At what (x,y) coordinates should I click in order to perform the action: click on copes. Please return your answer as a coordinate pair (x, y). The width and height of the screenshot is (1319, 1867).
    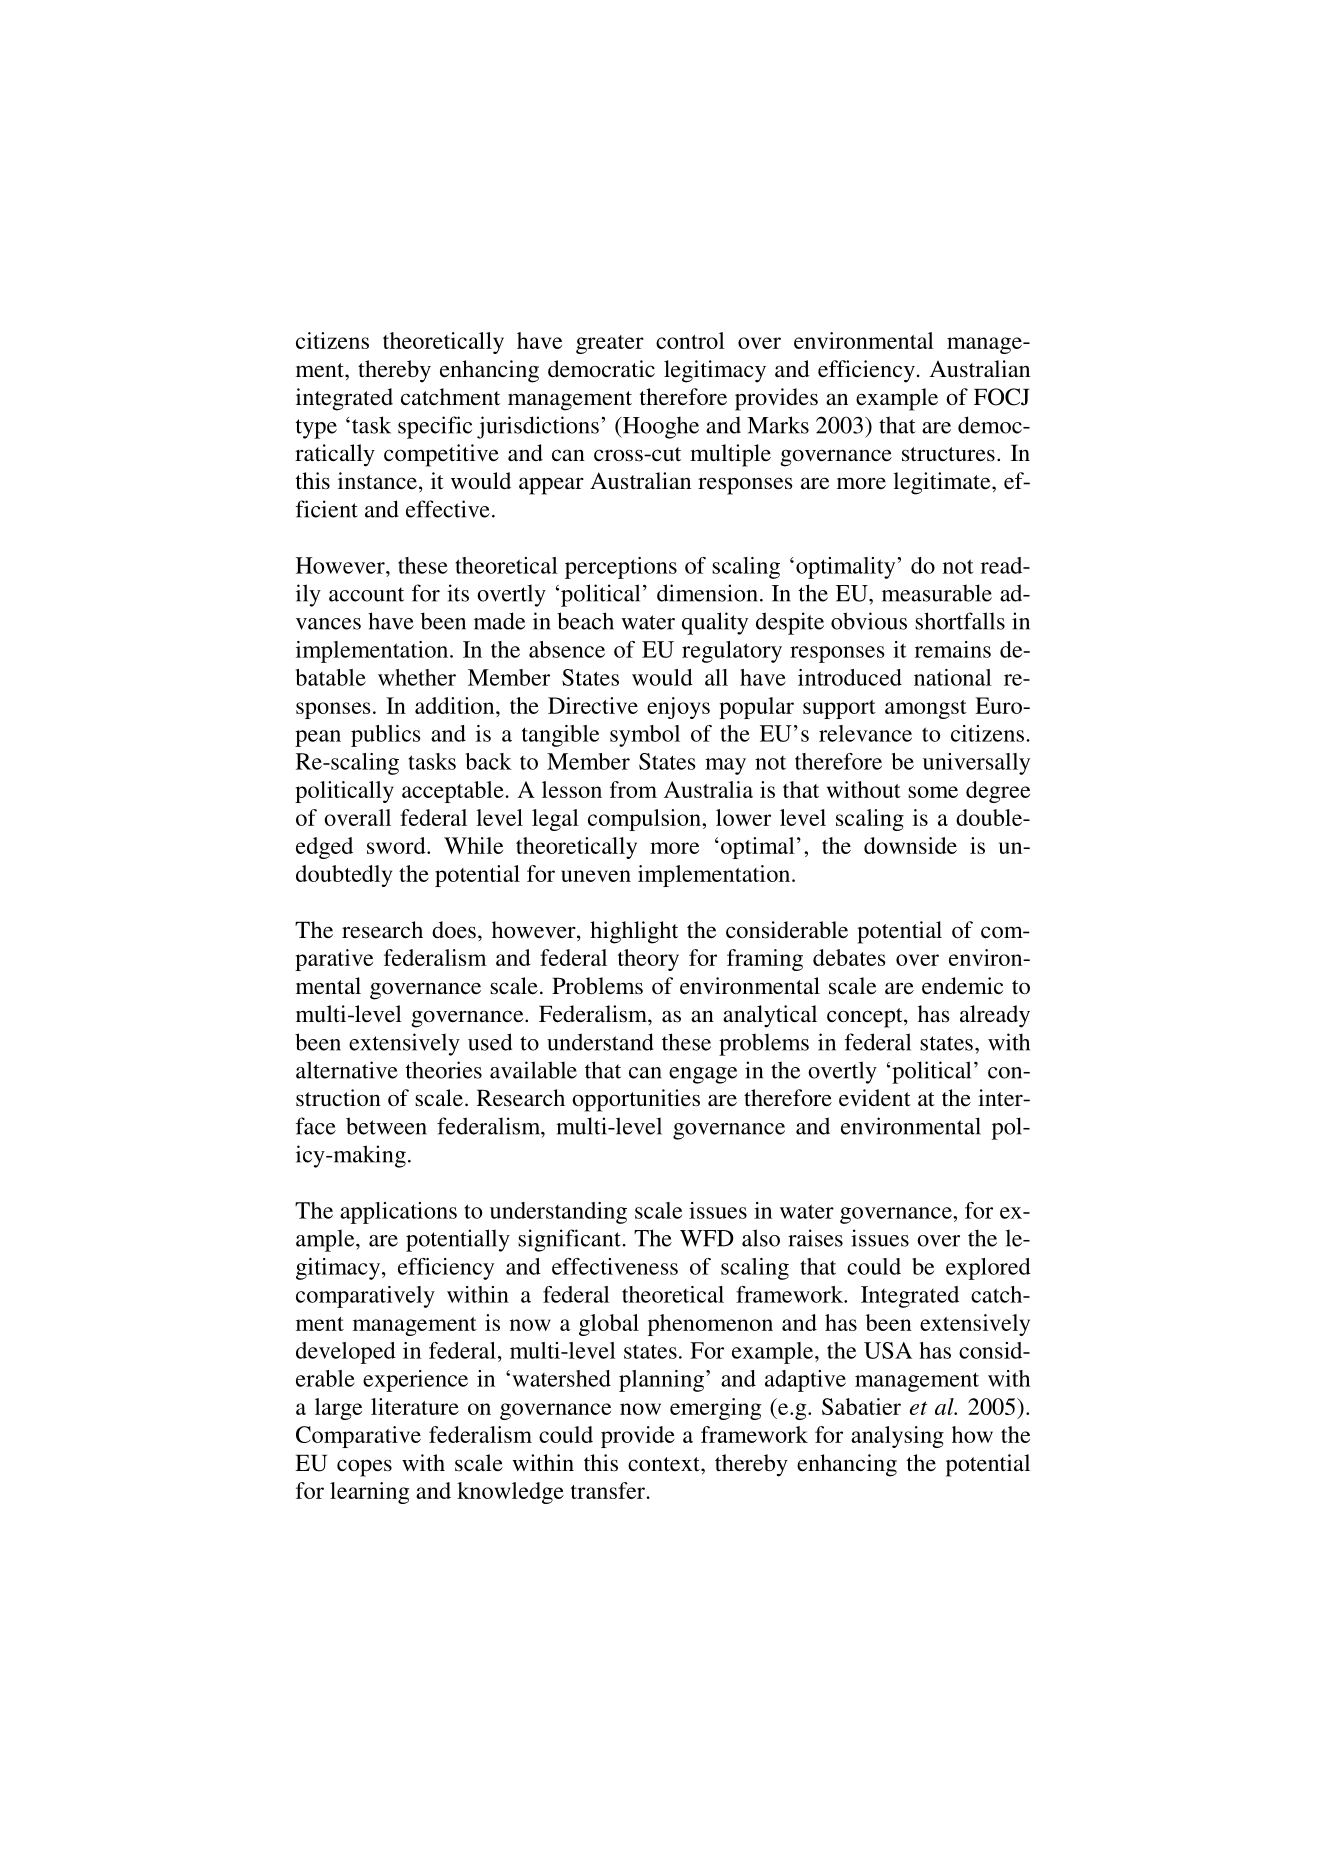
    Looking at the image, I should click on (364, 1468).
